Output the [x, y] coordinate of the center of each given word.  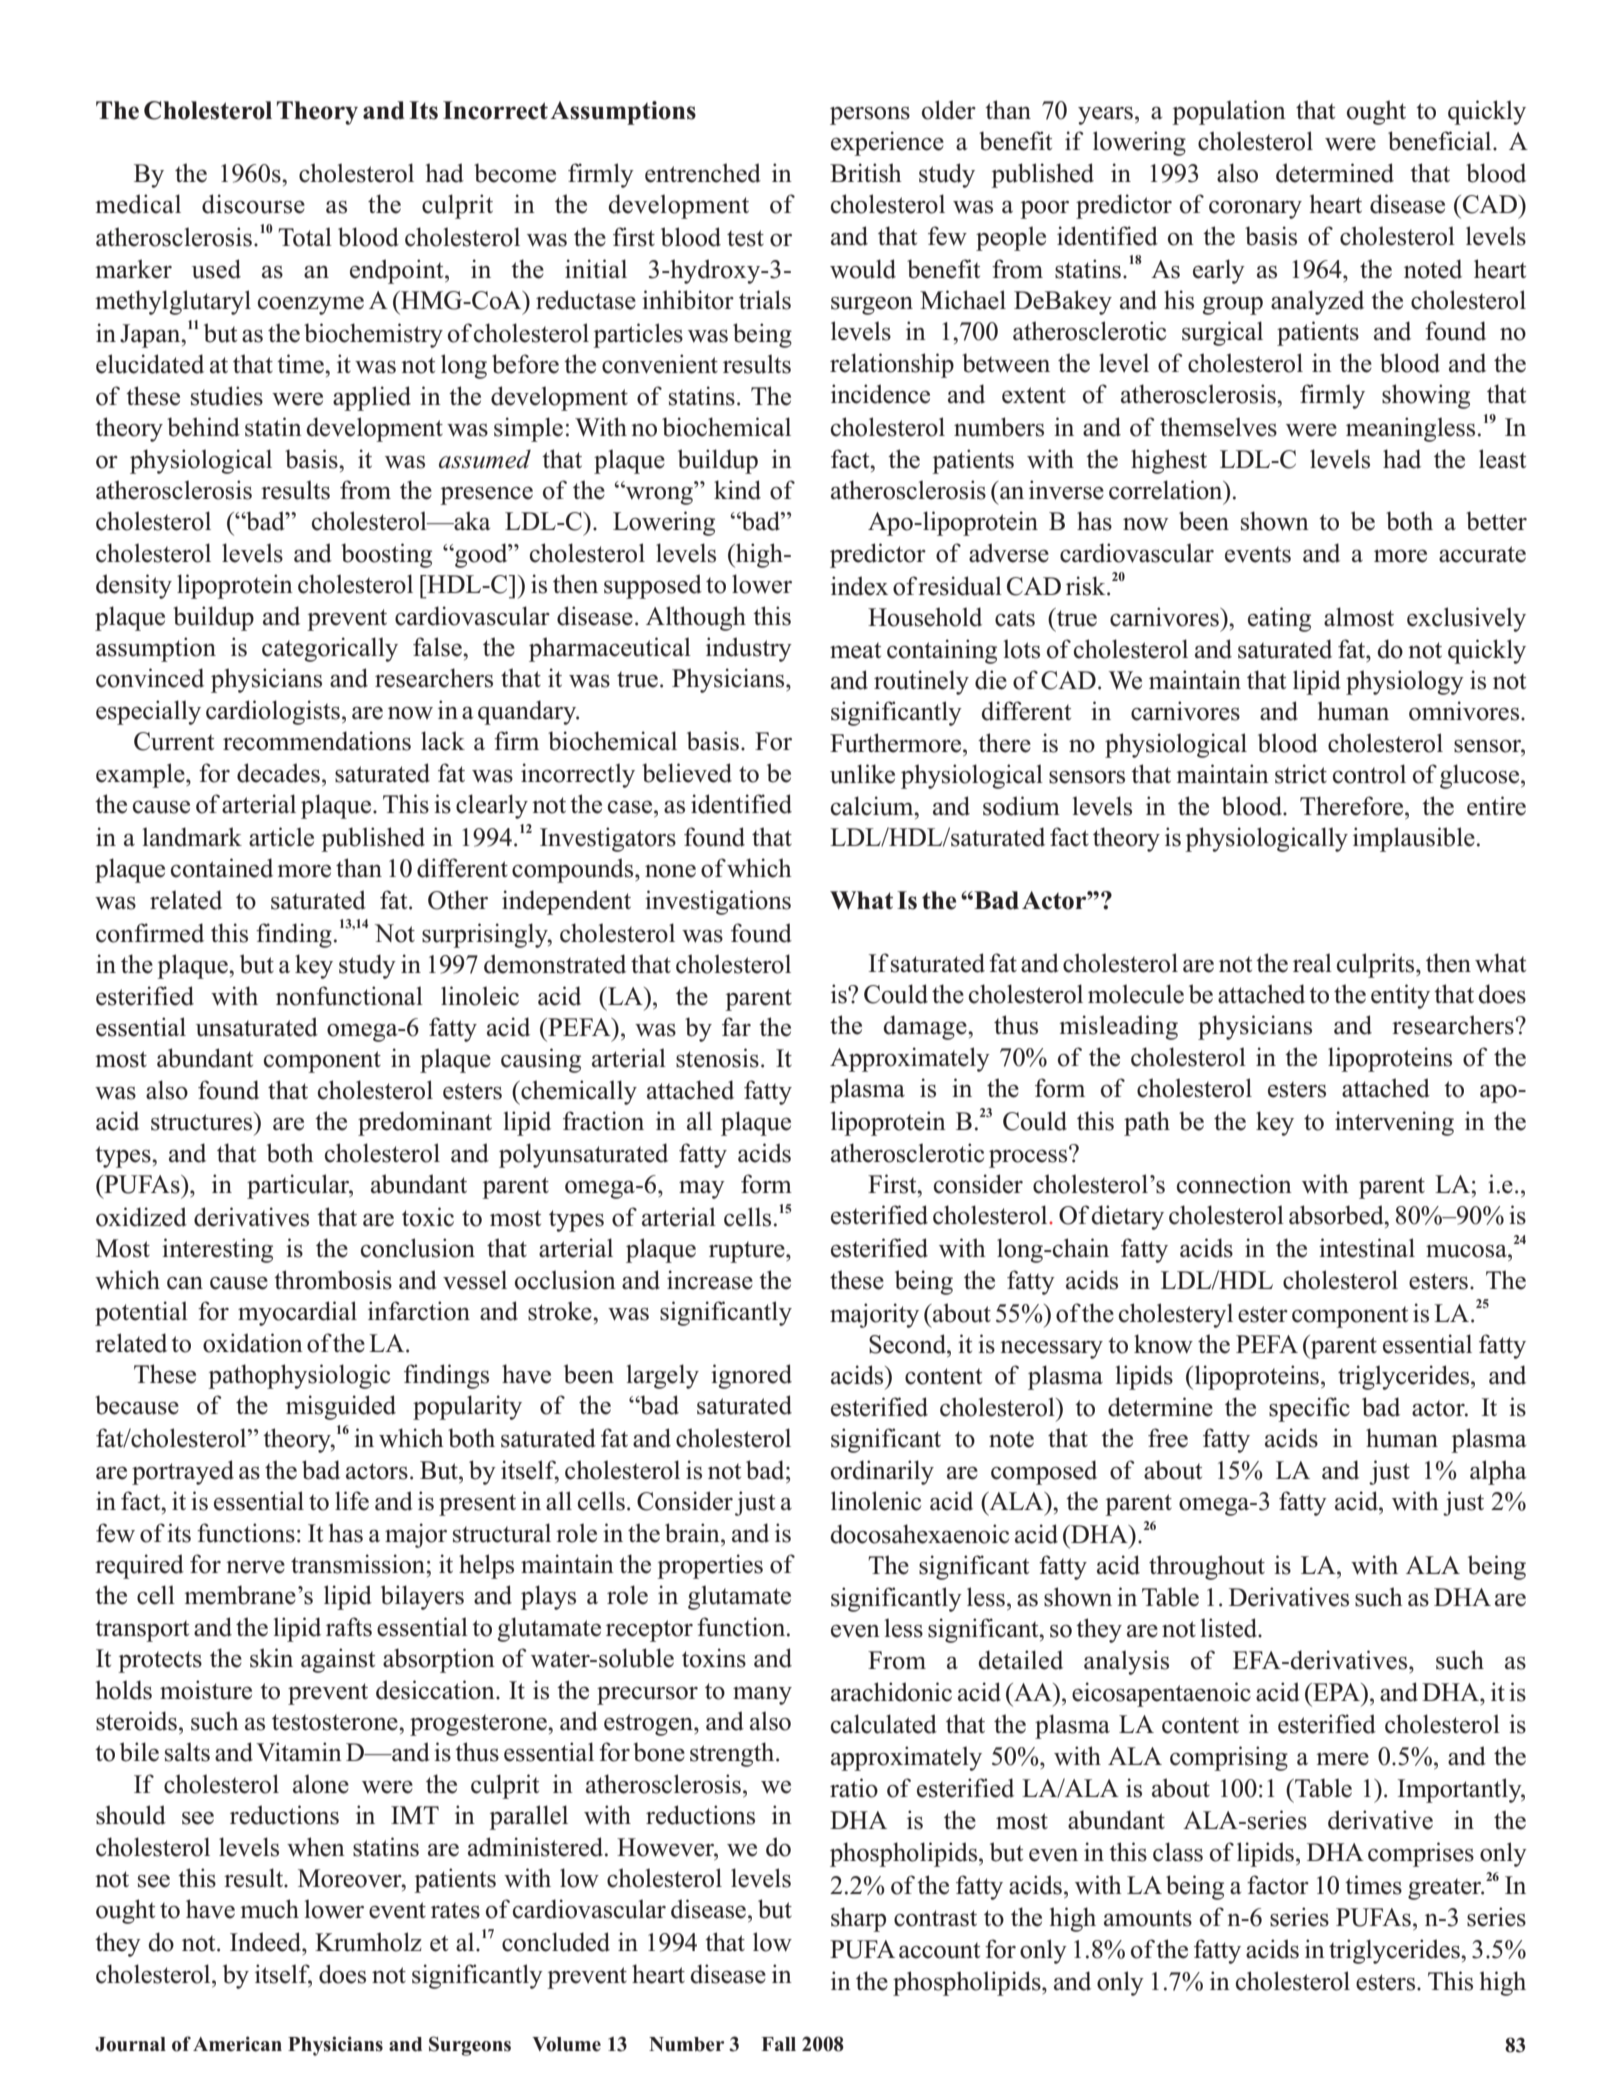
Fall [778, 2044]
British [866, 173]
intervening [1394, 1123]
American [237, 2044]
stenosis [717, 1058]
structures [203, 1121]
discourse [253, 204]
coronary [1255, 210]
